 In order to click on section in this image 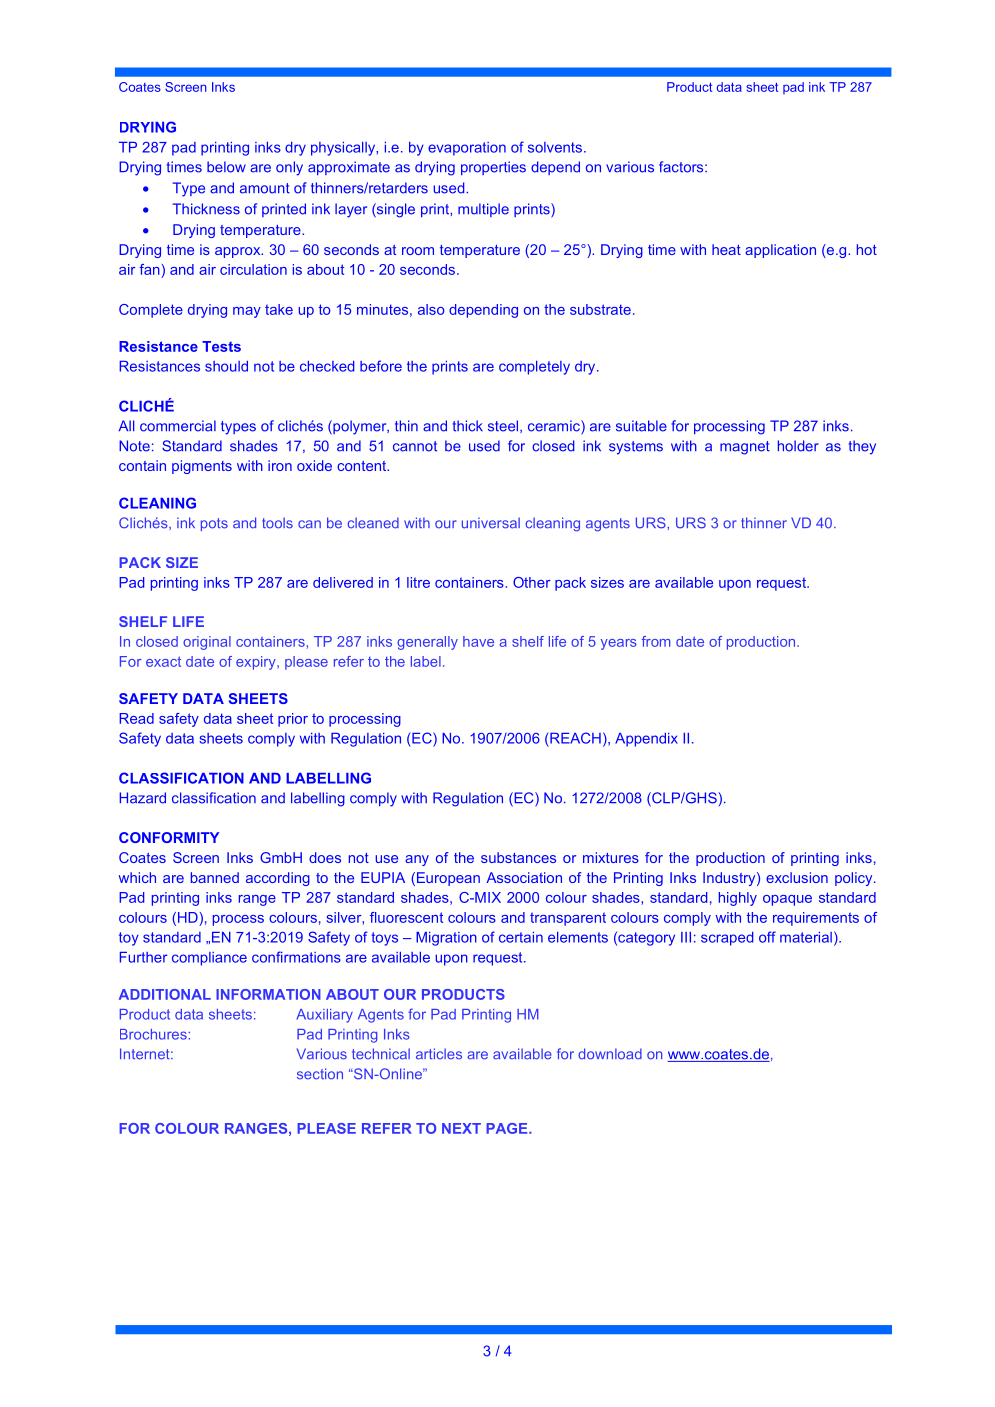, I will do `click(320, 1074)`.
